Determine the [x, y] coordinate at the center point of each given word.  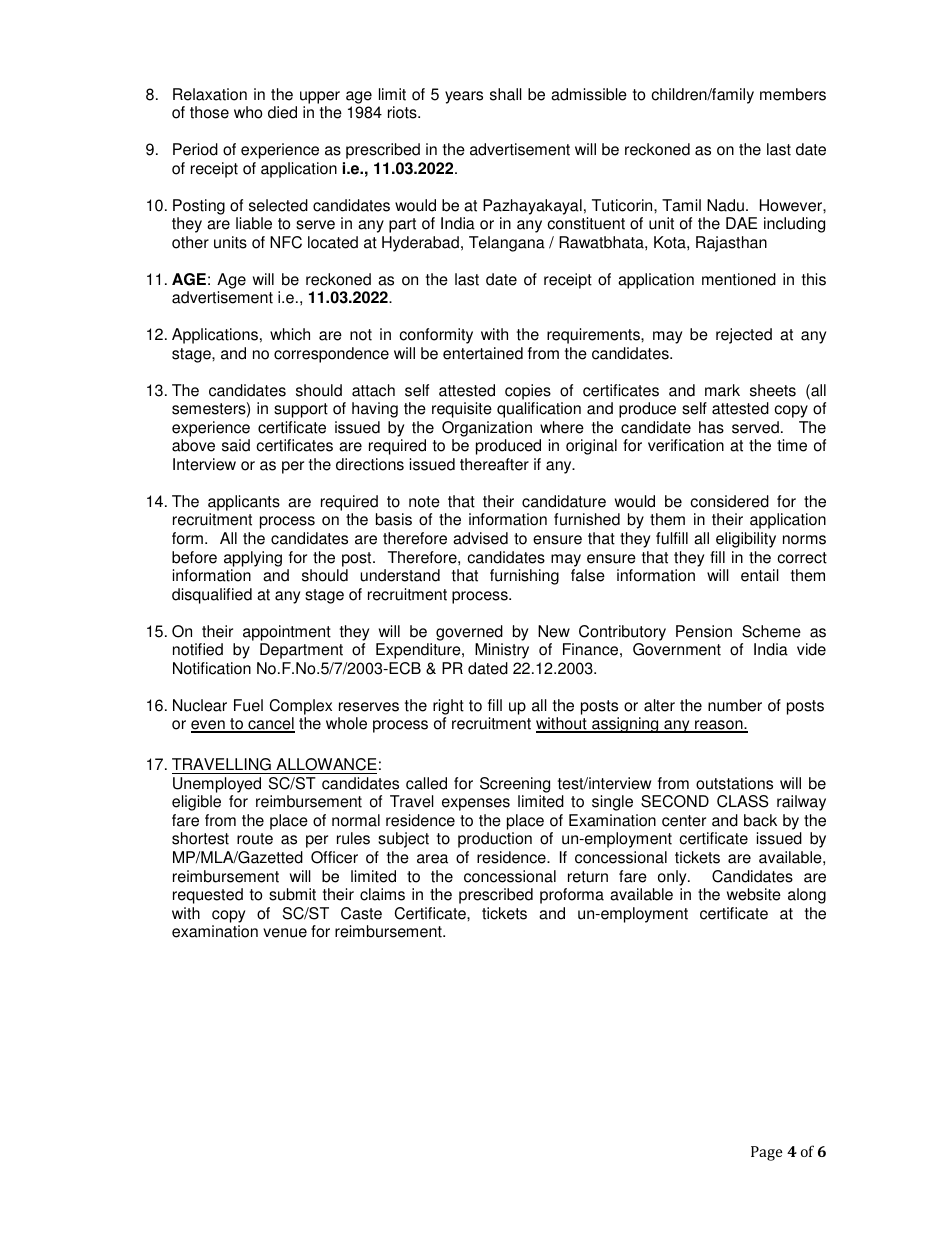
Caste [361, 913]
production [495, 840]
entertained [483, 353]
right [448, 707]
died [282, 112]
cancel [270, 725]
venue [285, 933]
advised [480, 538]
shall [506, 94]
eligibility [746, 540]
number [735, 705]
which [290, 334]
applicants [244, 504]
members [793, 94]
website [754, 894]
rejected [744, 336]
